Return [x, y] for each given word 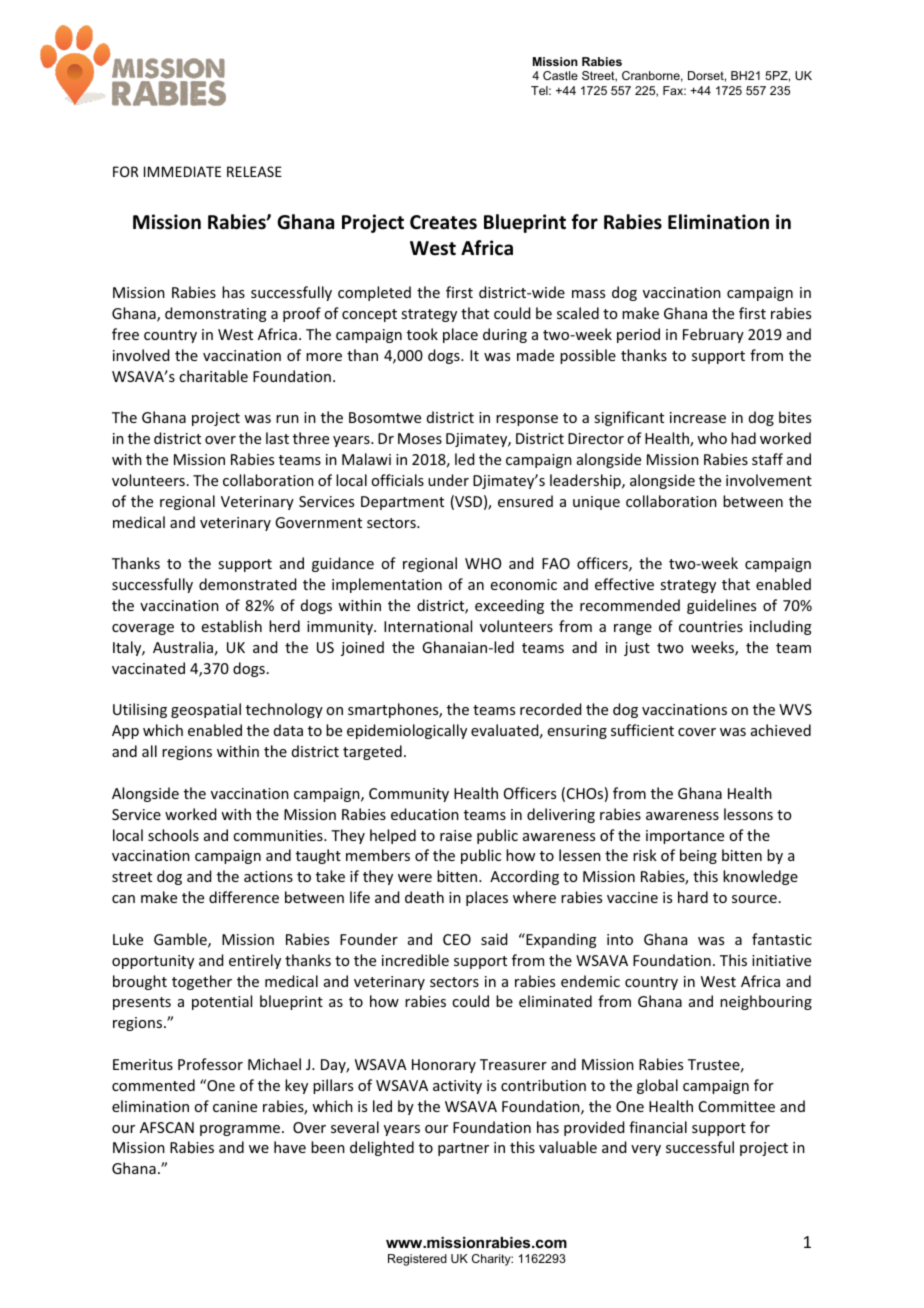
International [428, 626]
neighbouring [766, 1002]
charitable [213, 376]
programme [241, 1130]
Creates [443, 222]
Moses [420, 438]
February [713, 335]
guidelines [721, 606]
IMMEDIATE [182, 171]
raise [456, 835]
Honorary [444, 1066]
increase [698, 417]
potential [222, 1002]
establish [232, 626]
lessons [748, 814]
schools [173, 835]
